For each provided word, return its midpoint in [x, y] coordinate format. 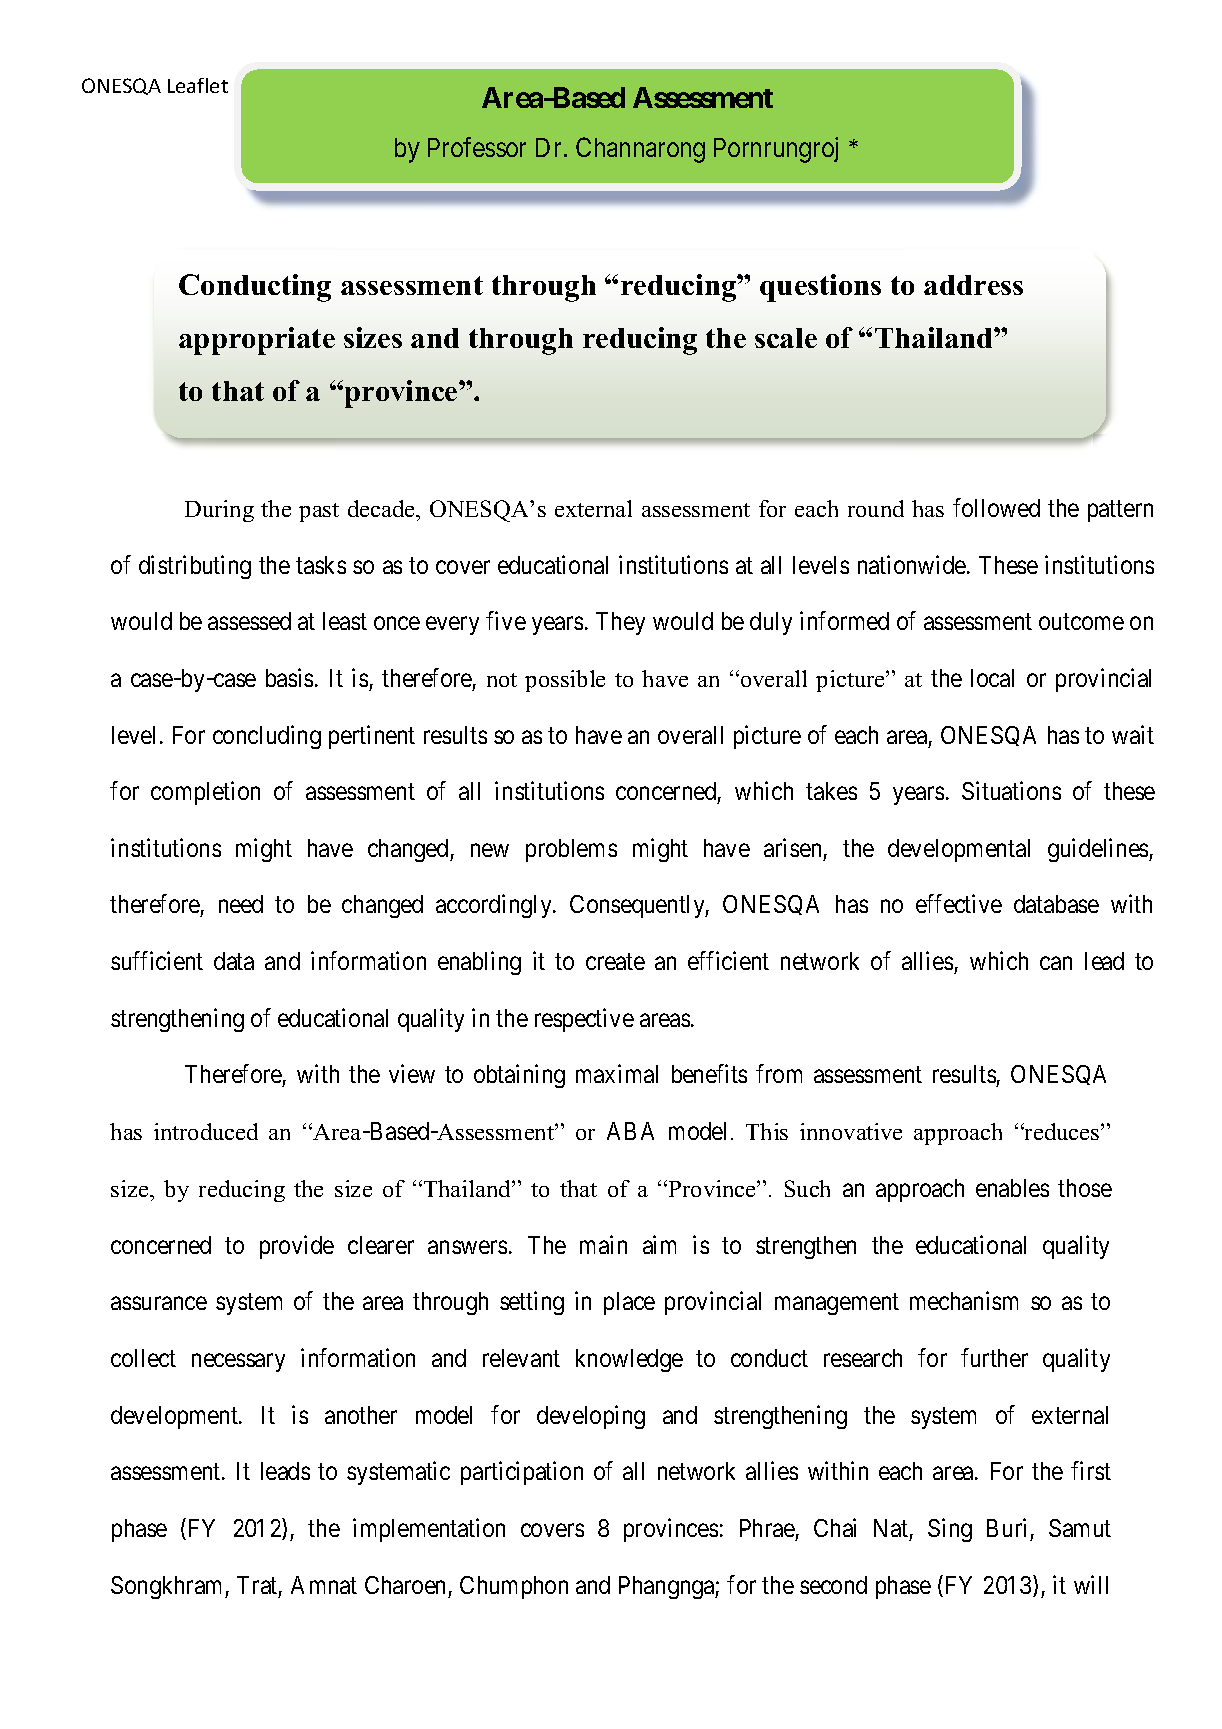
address [973, 285]
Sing [950, 1530]
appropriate [257, 341]
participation [522, 1473]
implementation [429, 1530]
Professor [477, 147]
